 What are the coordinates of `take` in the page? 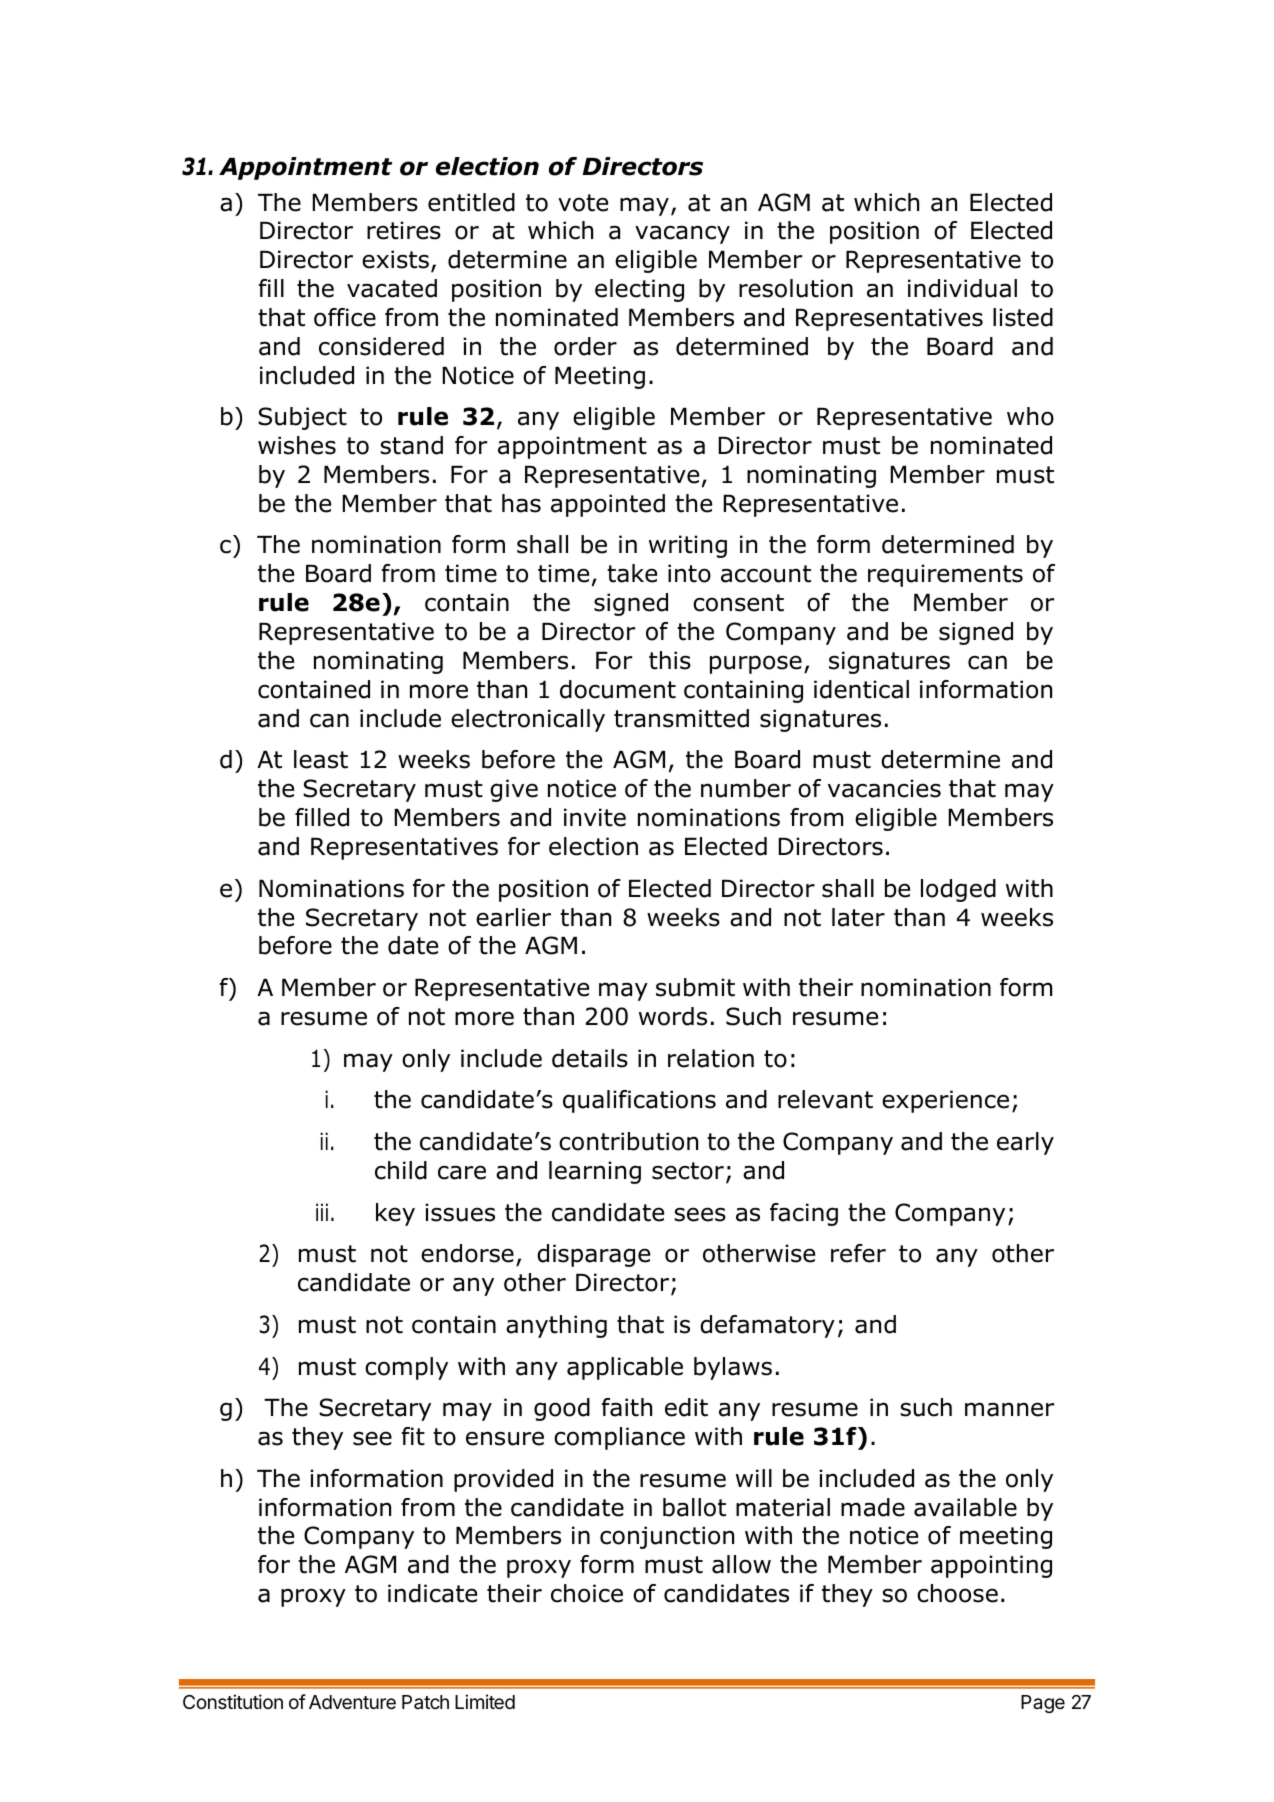 It's located at (632, 573).
